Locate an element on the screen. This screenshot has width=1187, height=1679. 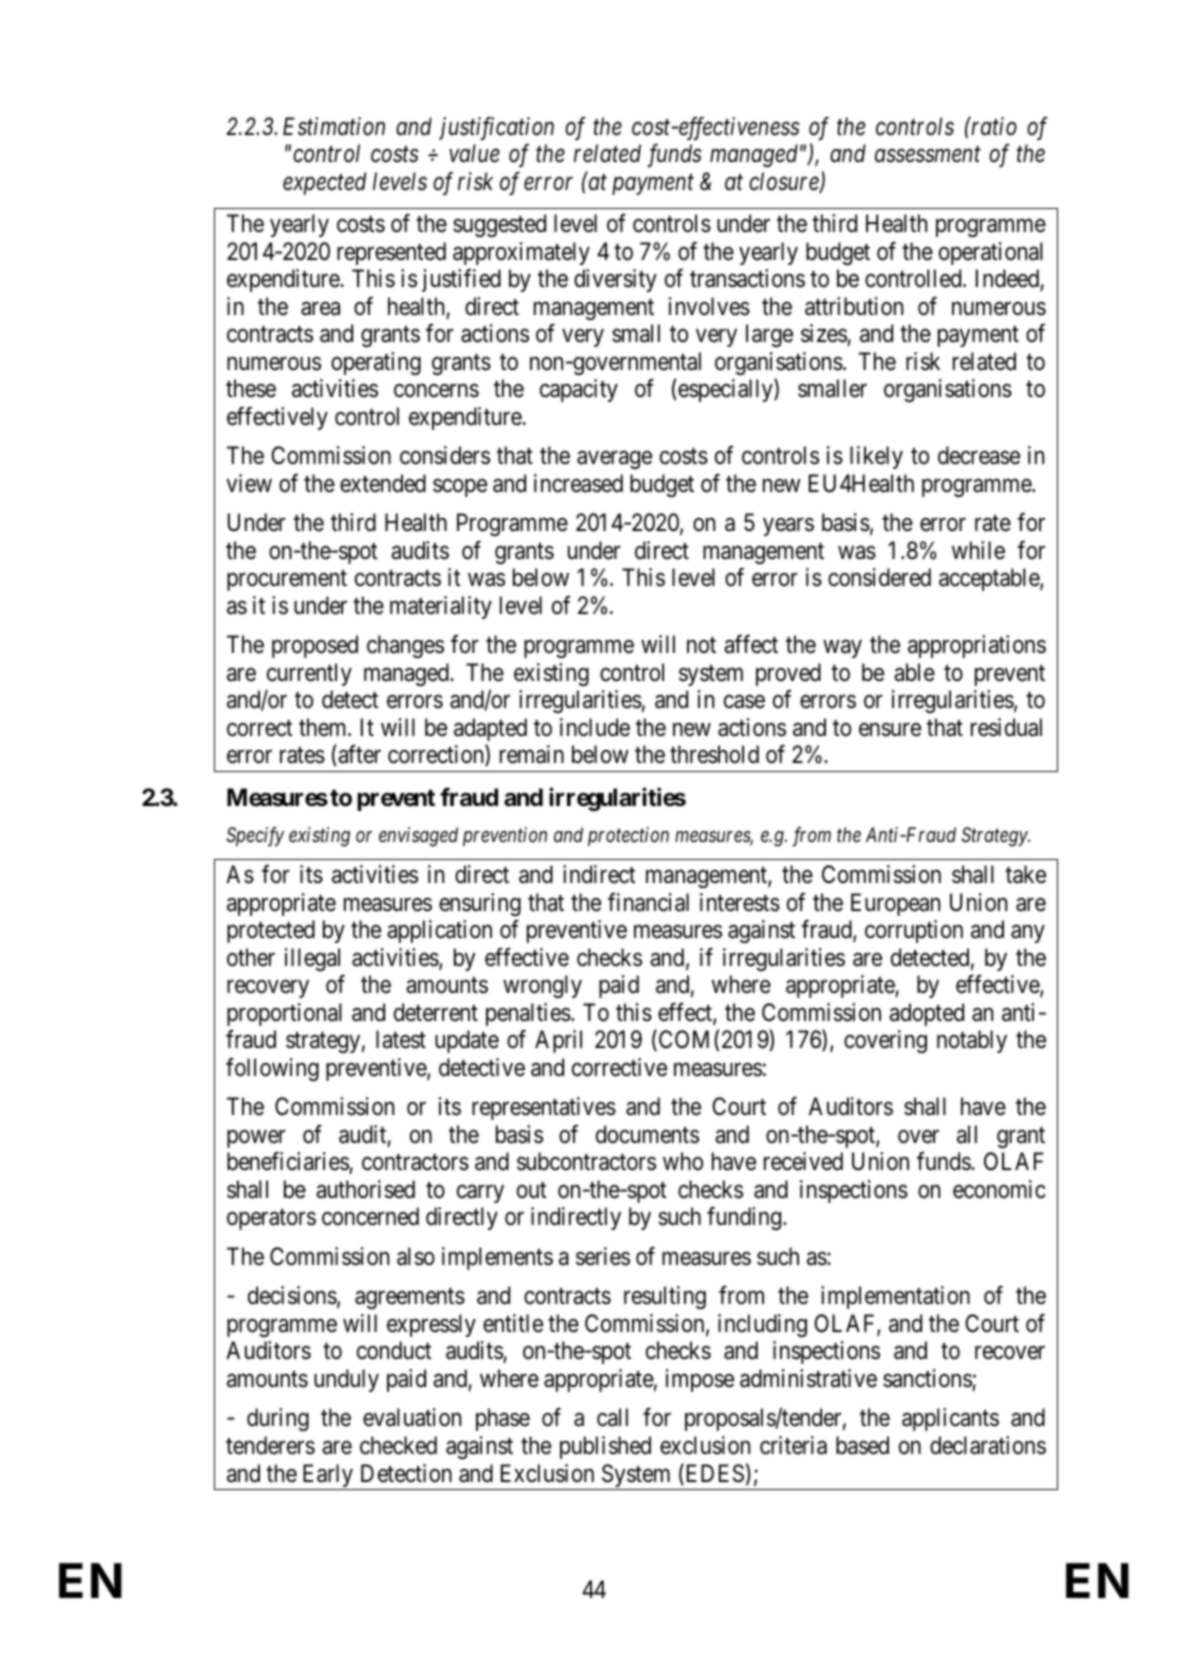
decrease is located at coordinates (979, 455).
